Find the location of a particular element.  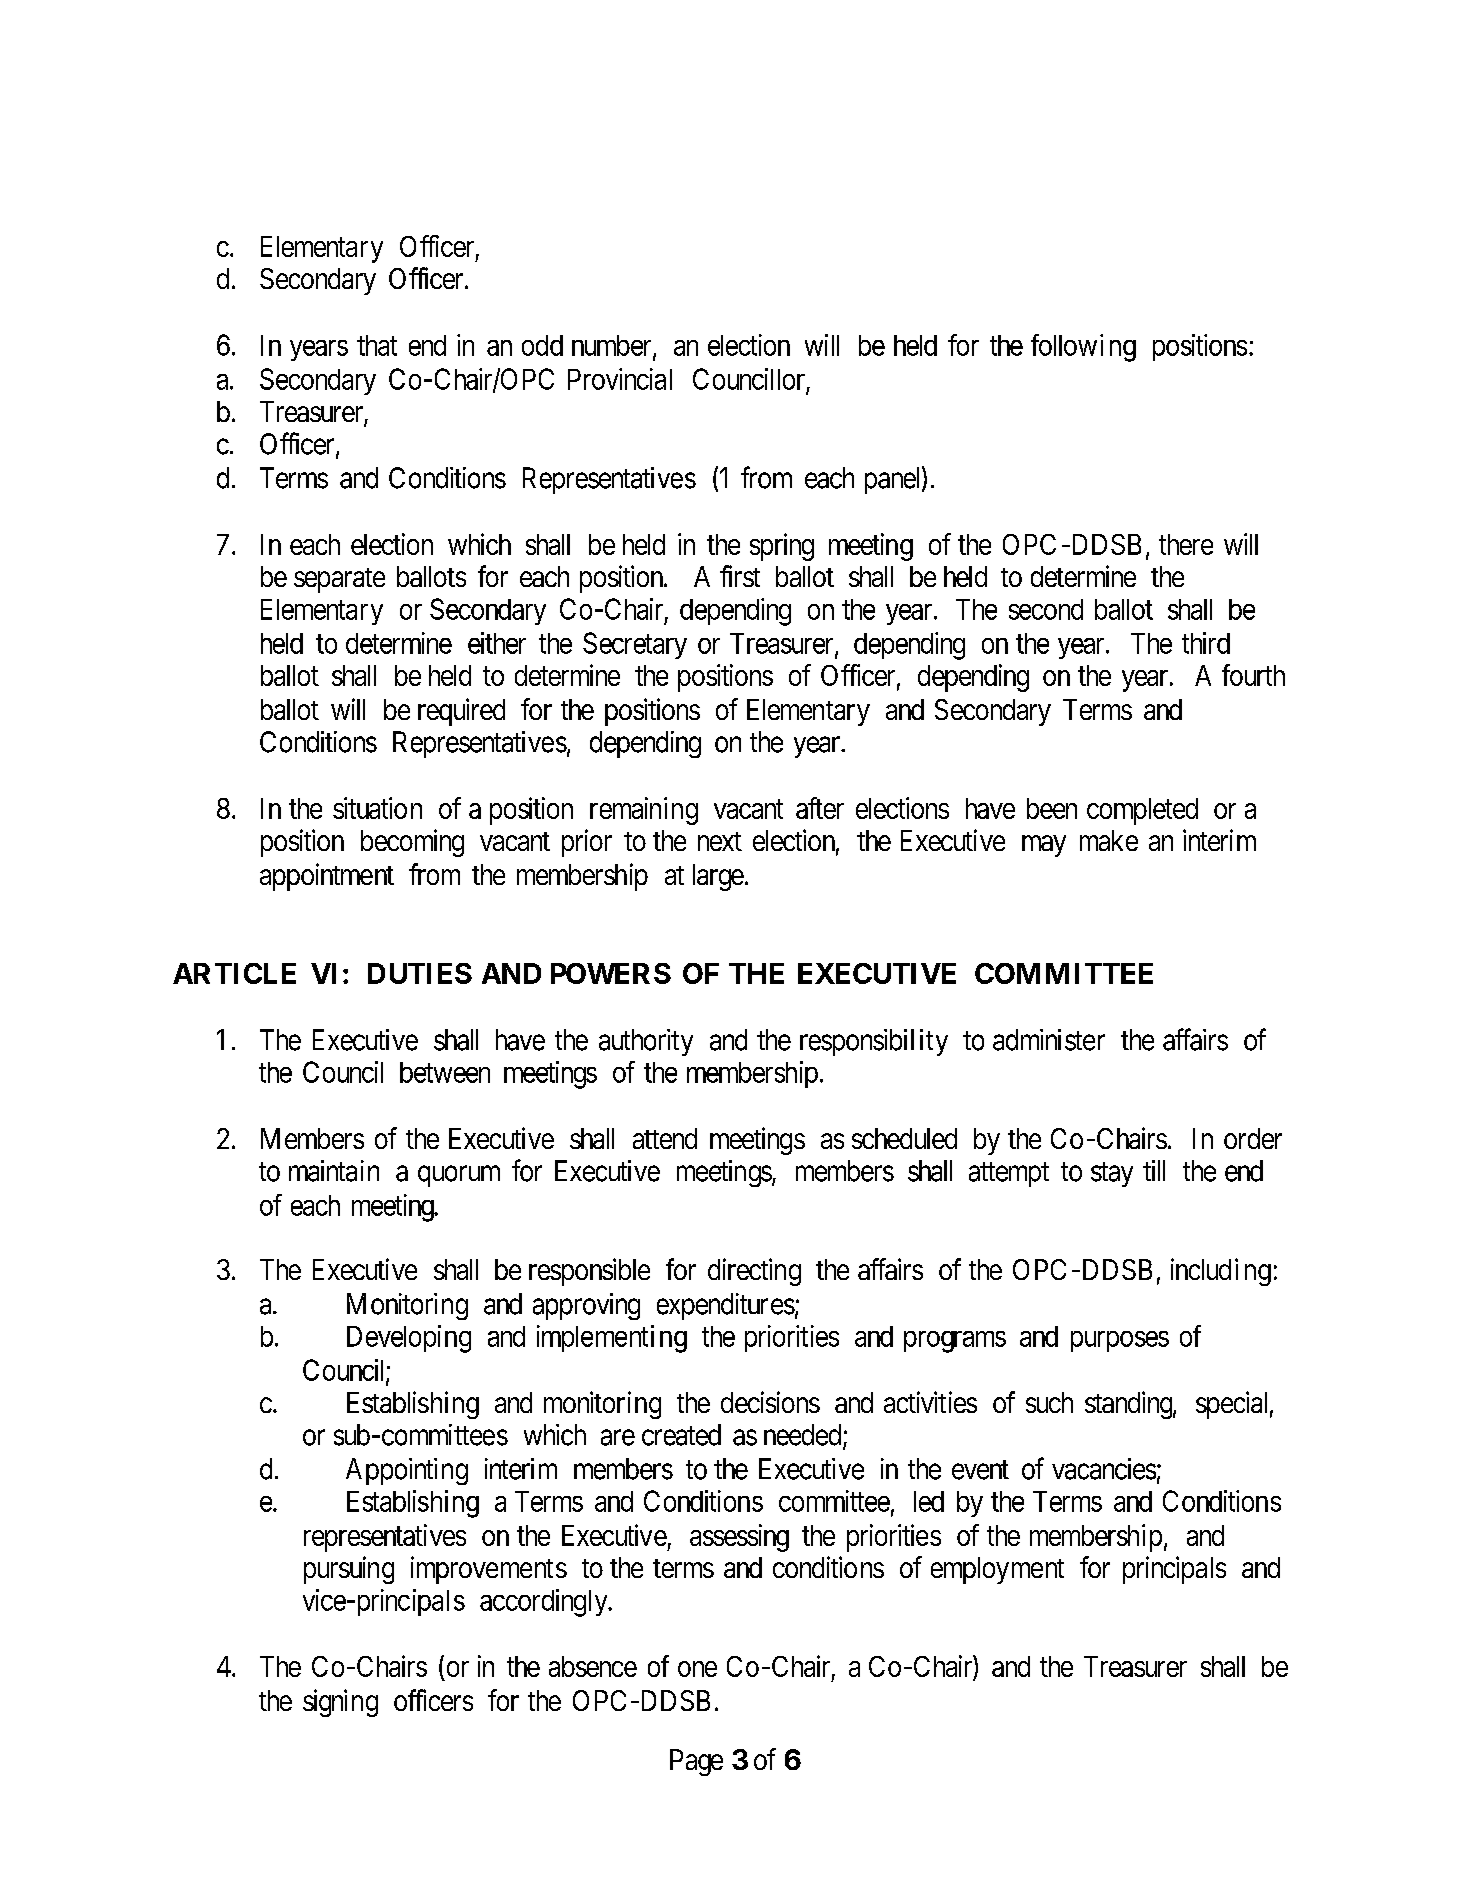

administer is located at coordinates (1049, 1040).
